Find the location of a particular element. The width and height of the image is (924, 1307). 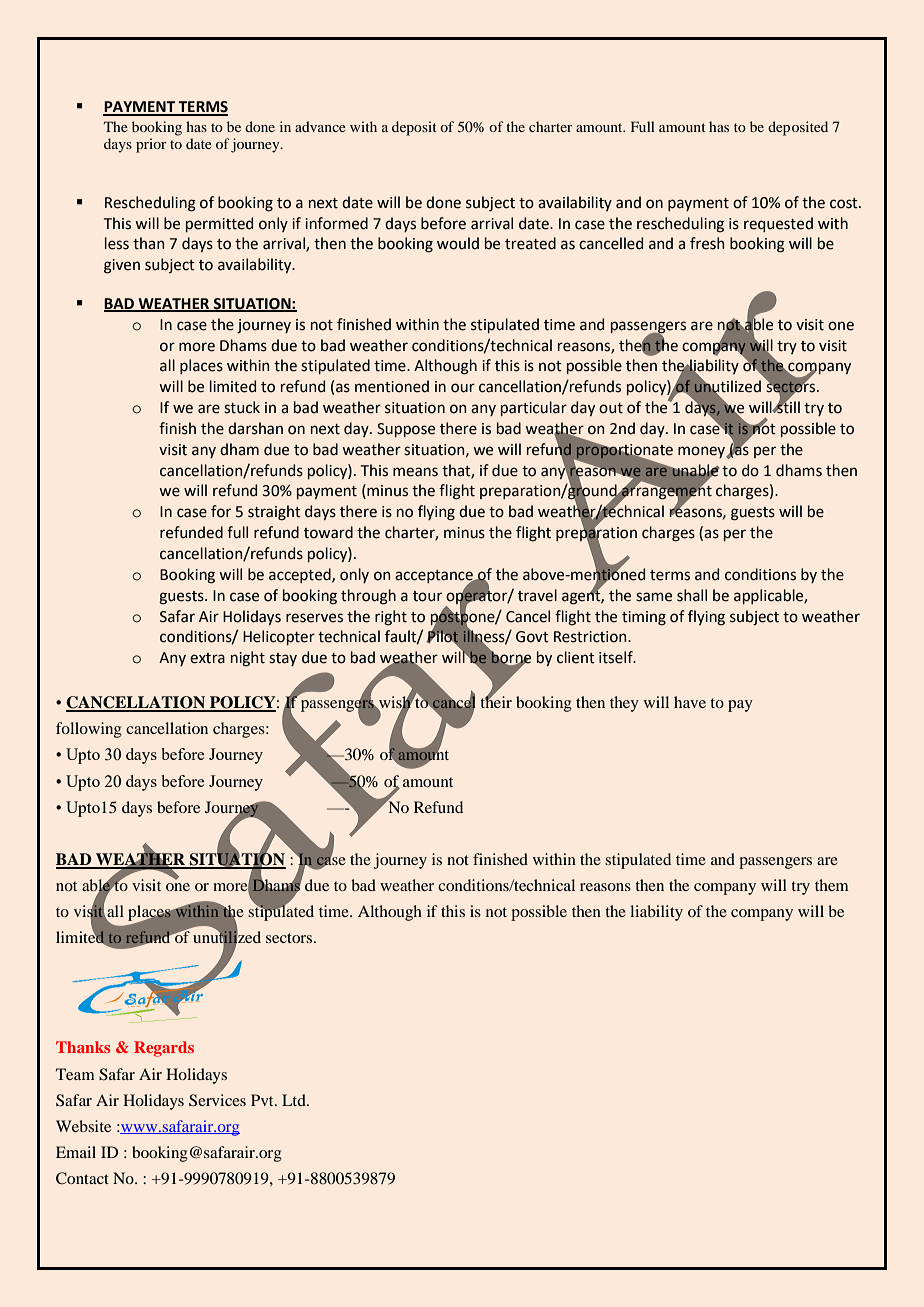

Ltd is located at coordinates (295, 1100).
